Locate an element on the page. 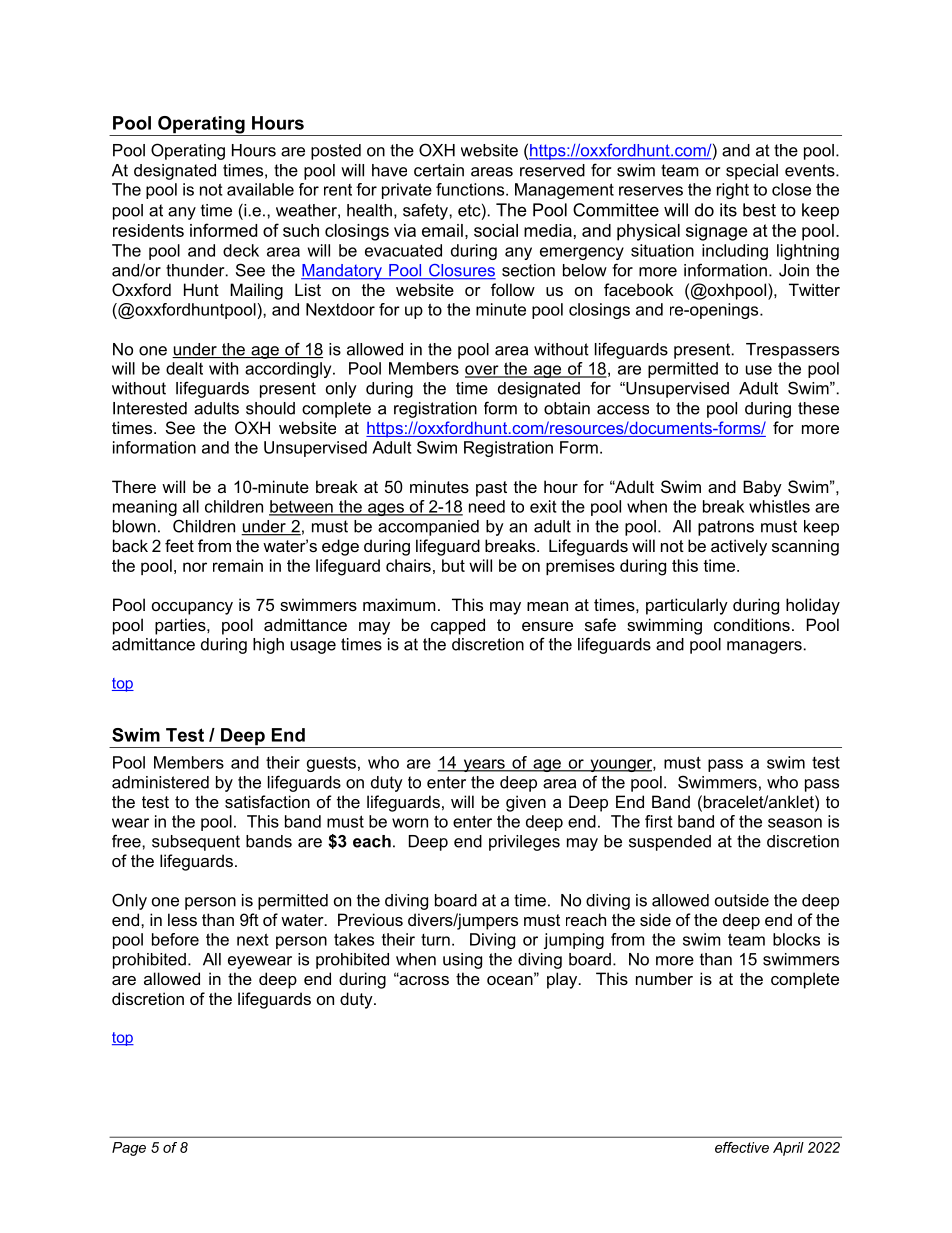 The height and width of the document is (1233, 952). suspended is located at coordinates (670, 843).
